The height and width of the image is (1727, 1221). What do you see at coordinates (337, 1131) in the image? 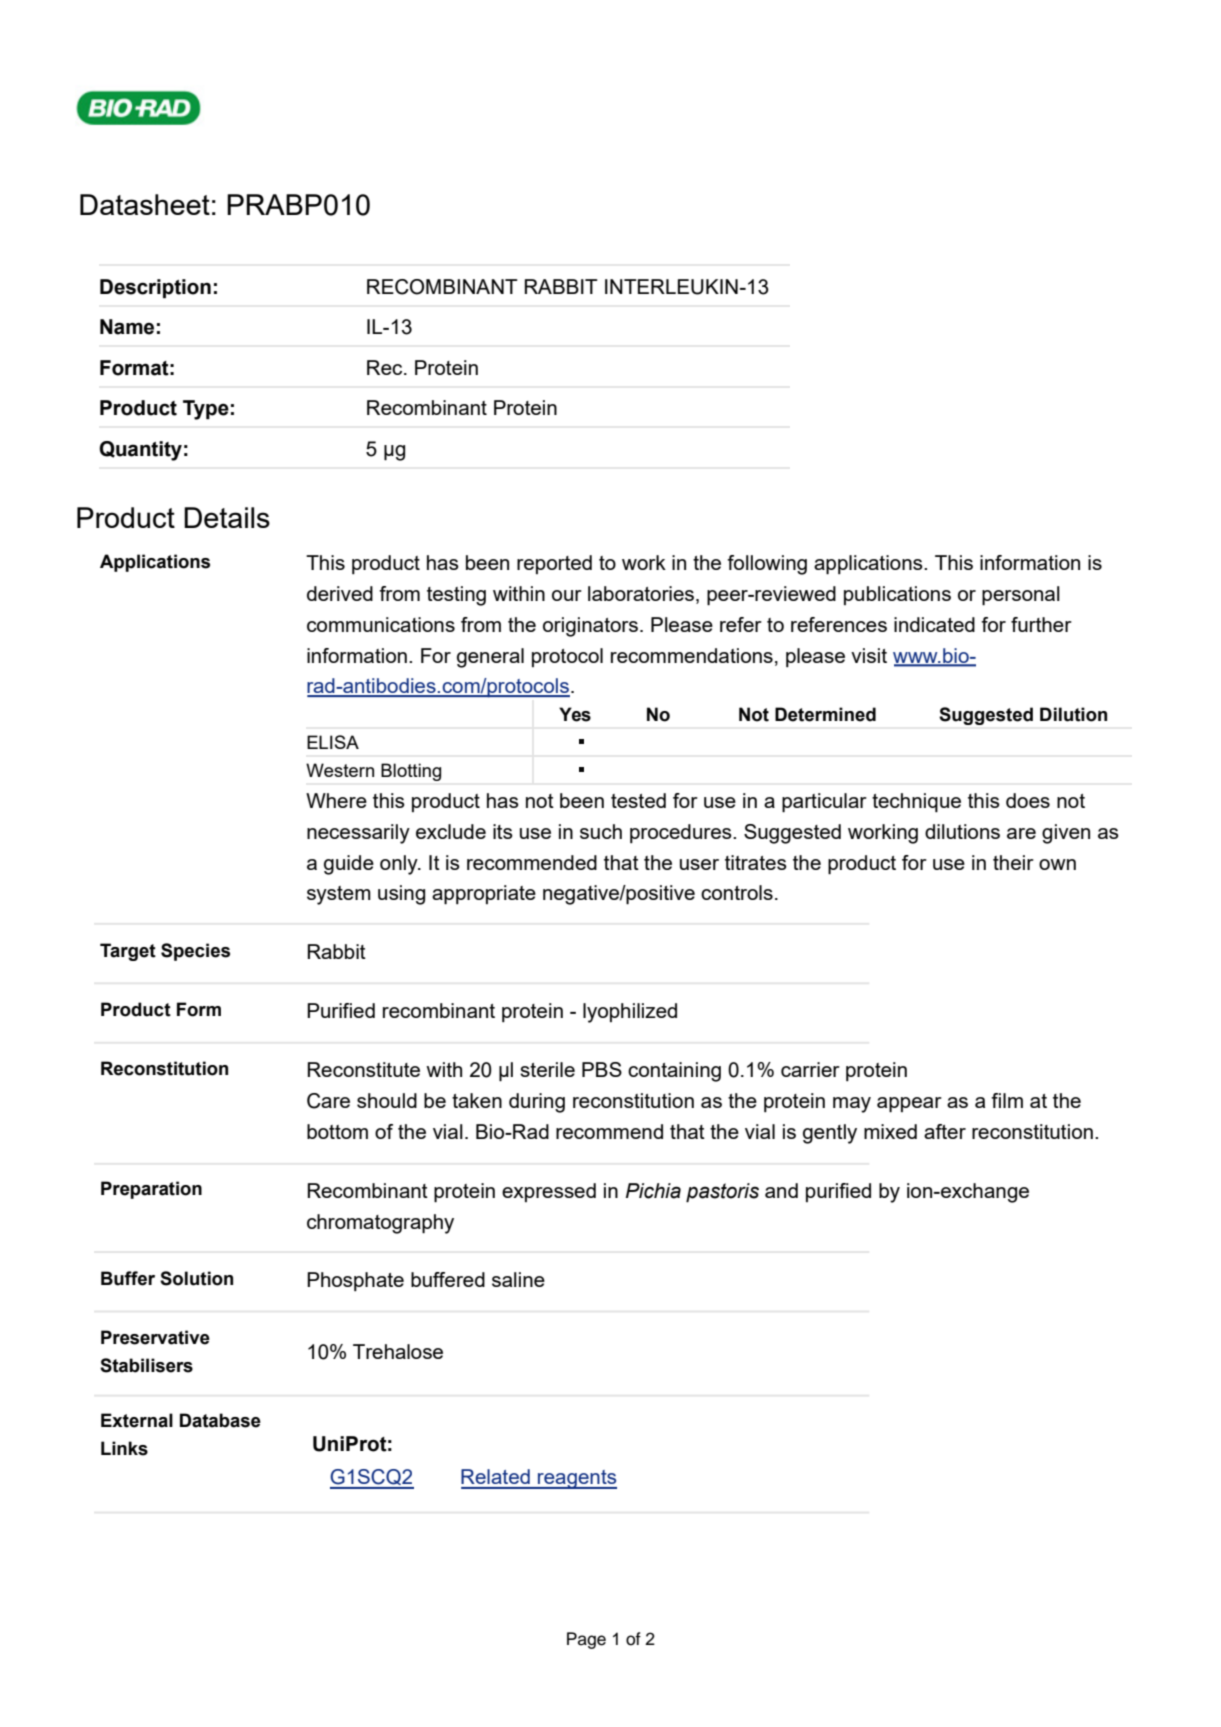
I see `bottom` at bounding box center [337, 1131].
